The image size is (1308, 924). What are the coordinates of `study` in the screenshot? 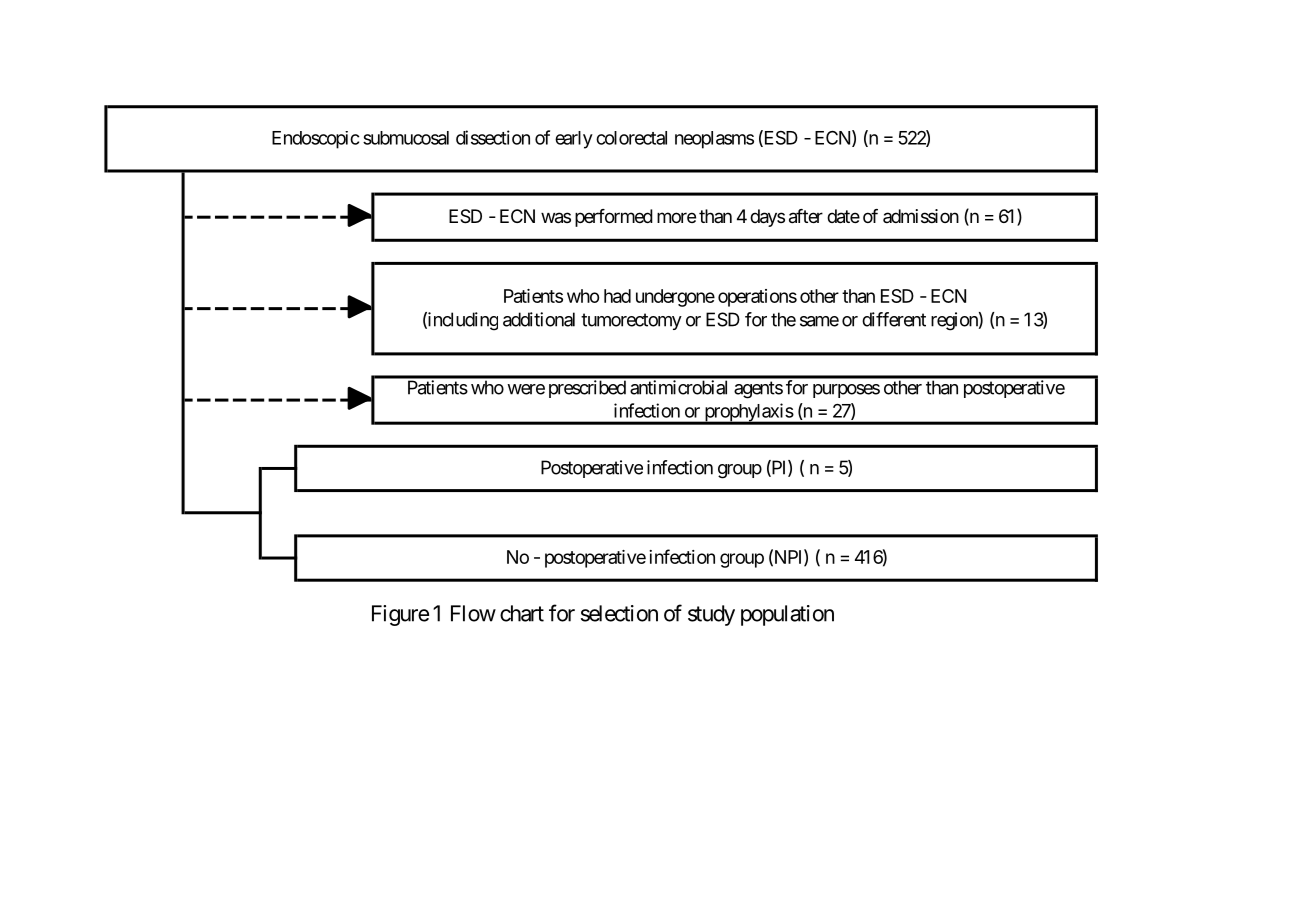 It's located at (711, 615).
